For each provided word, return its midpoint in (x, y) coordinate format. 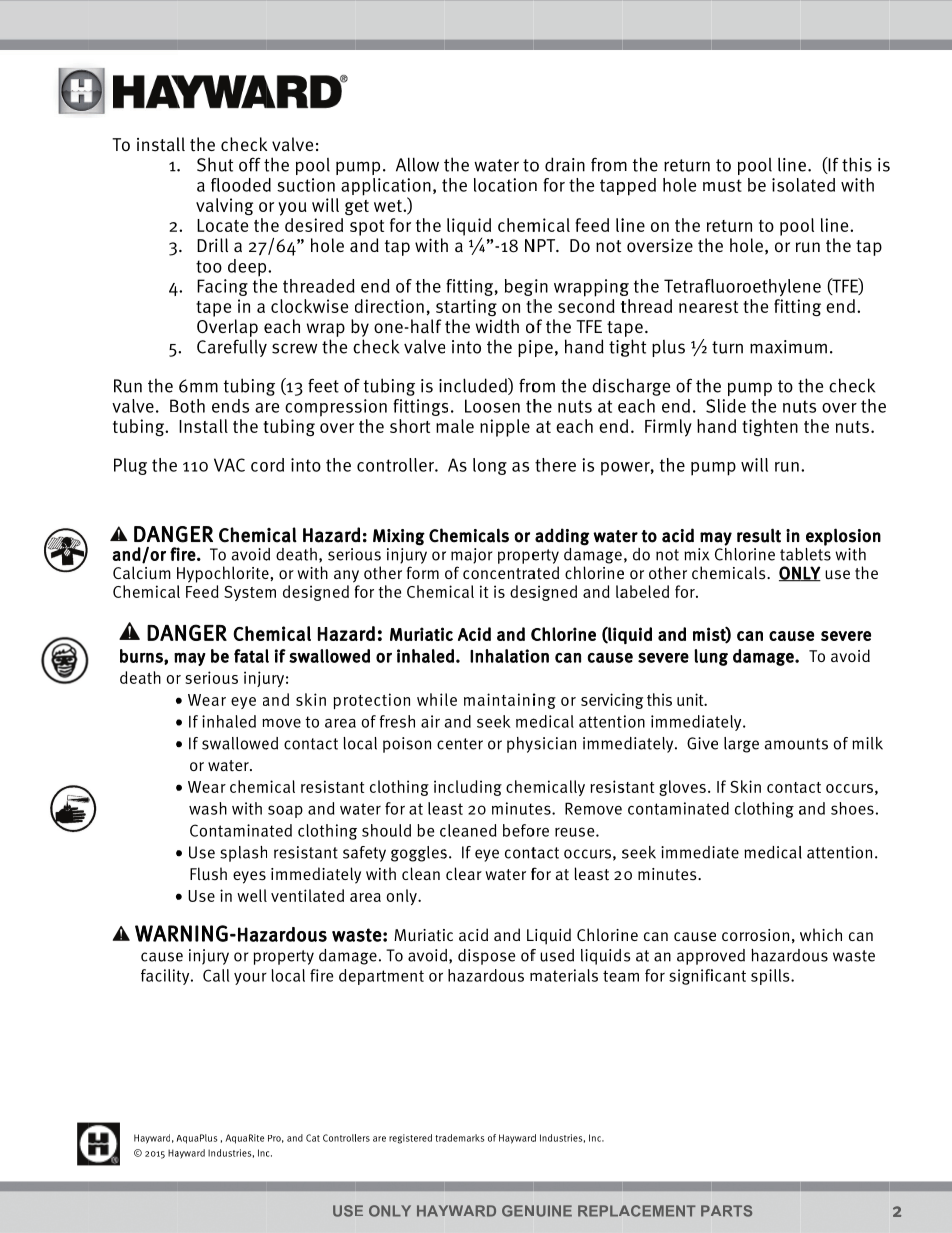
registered (410, 1139)
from (609, 164)
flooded (241, 185)
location (505, 185)
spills (771, 977)
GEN (518, 1211)
